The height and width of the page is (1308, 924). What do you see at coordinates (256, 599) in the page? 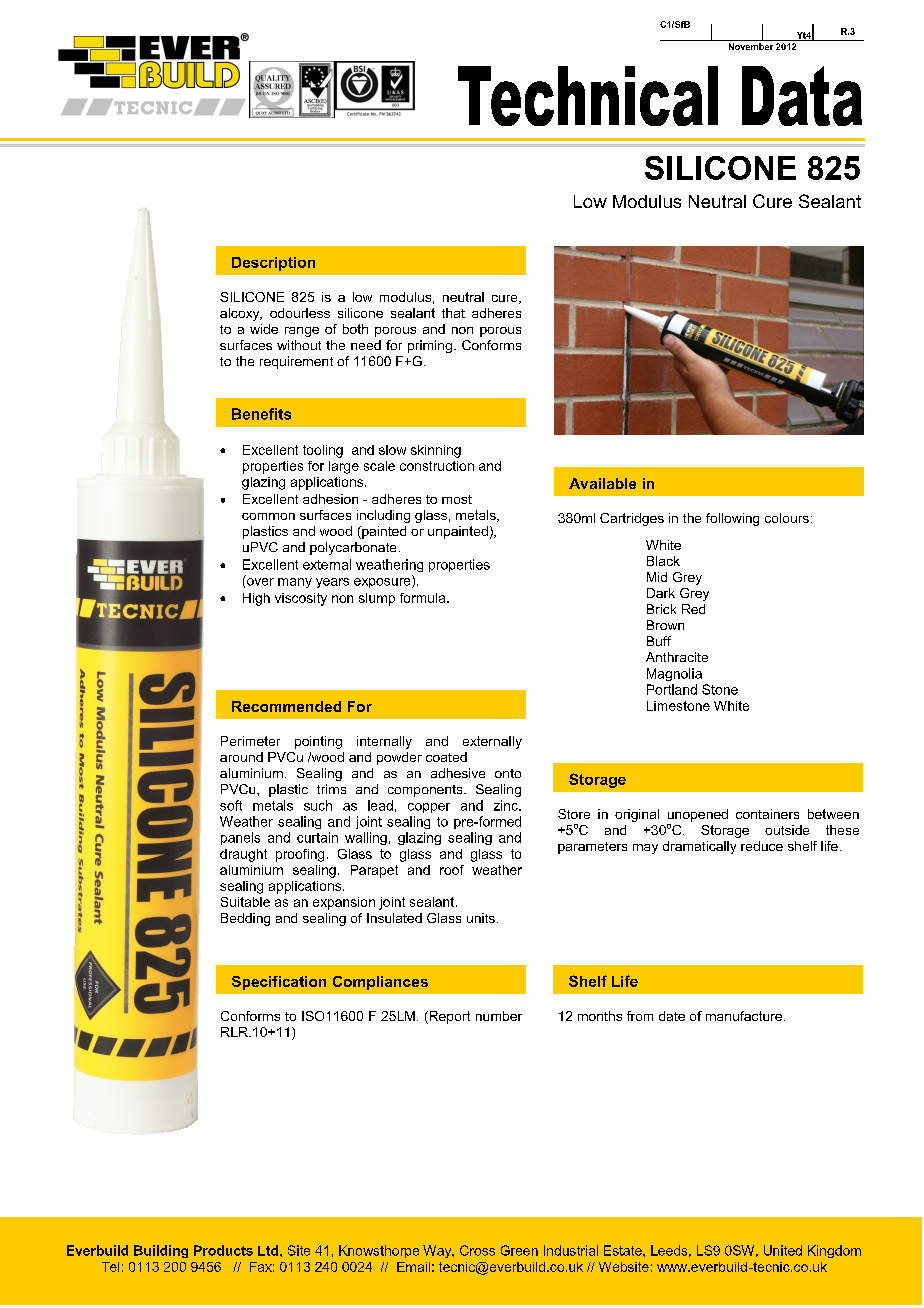
I see `High` at bounding box center [256, 599].
